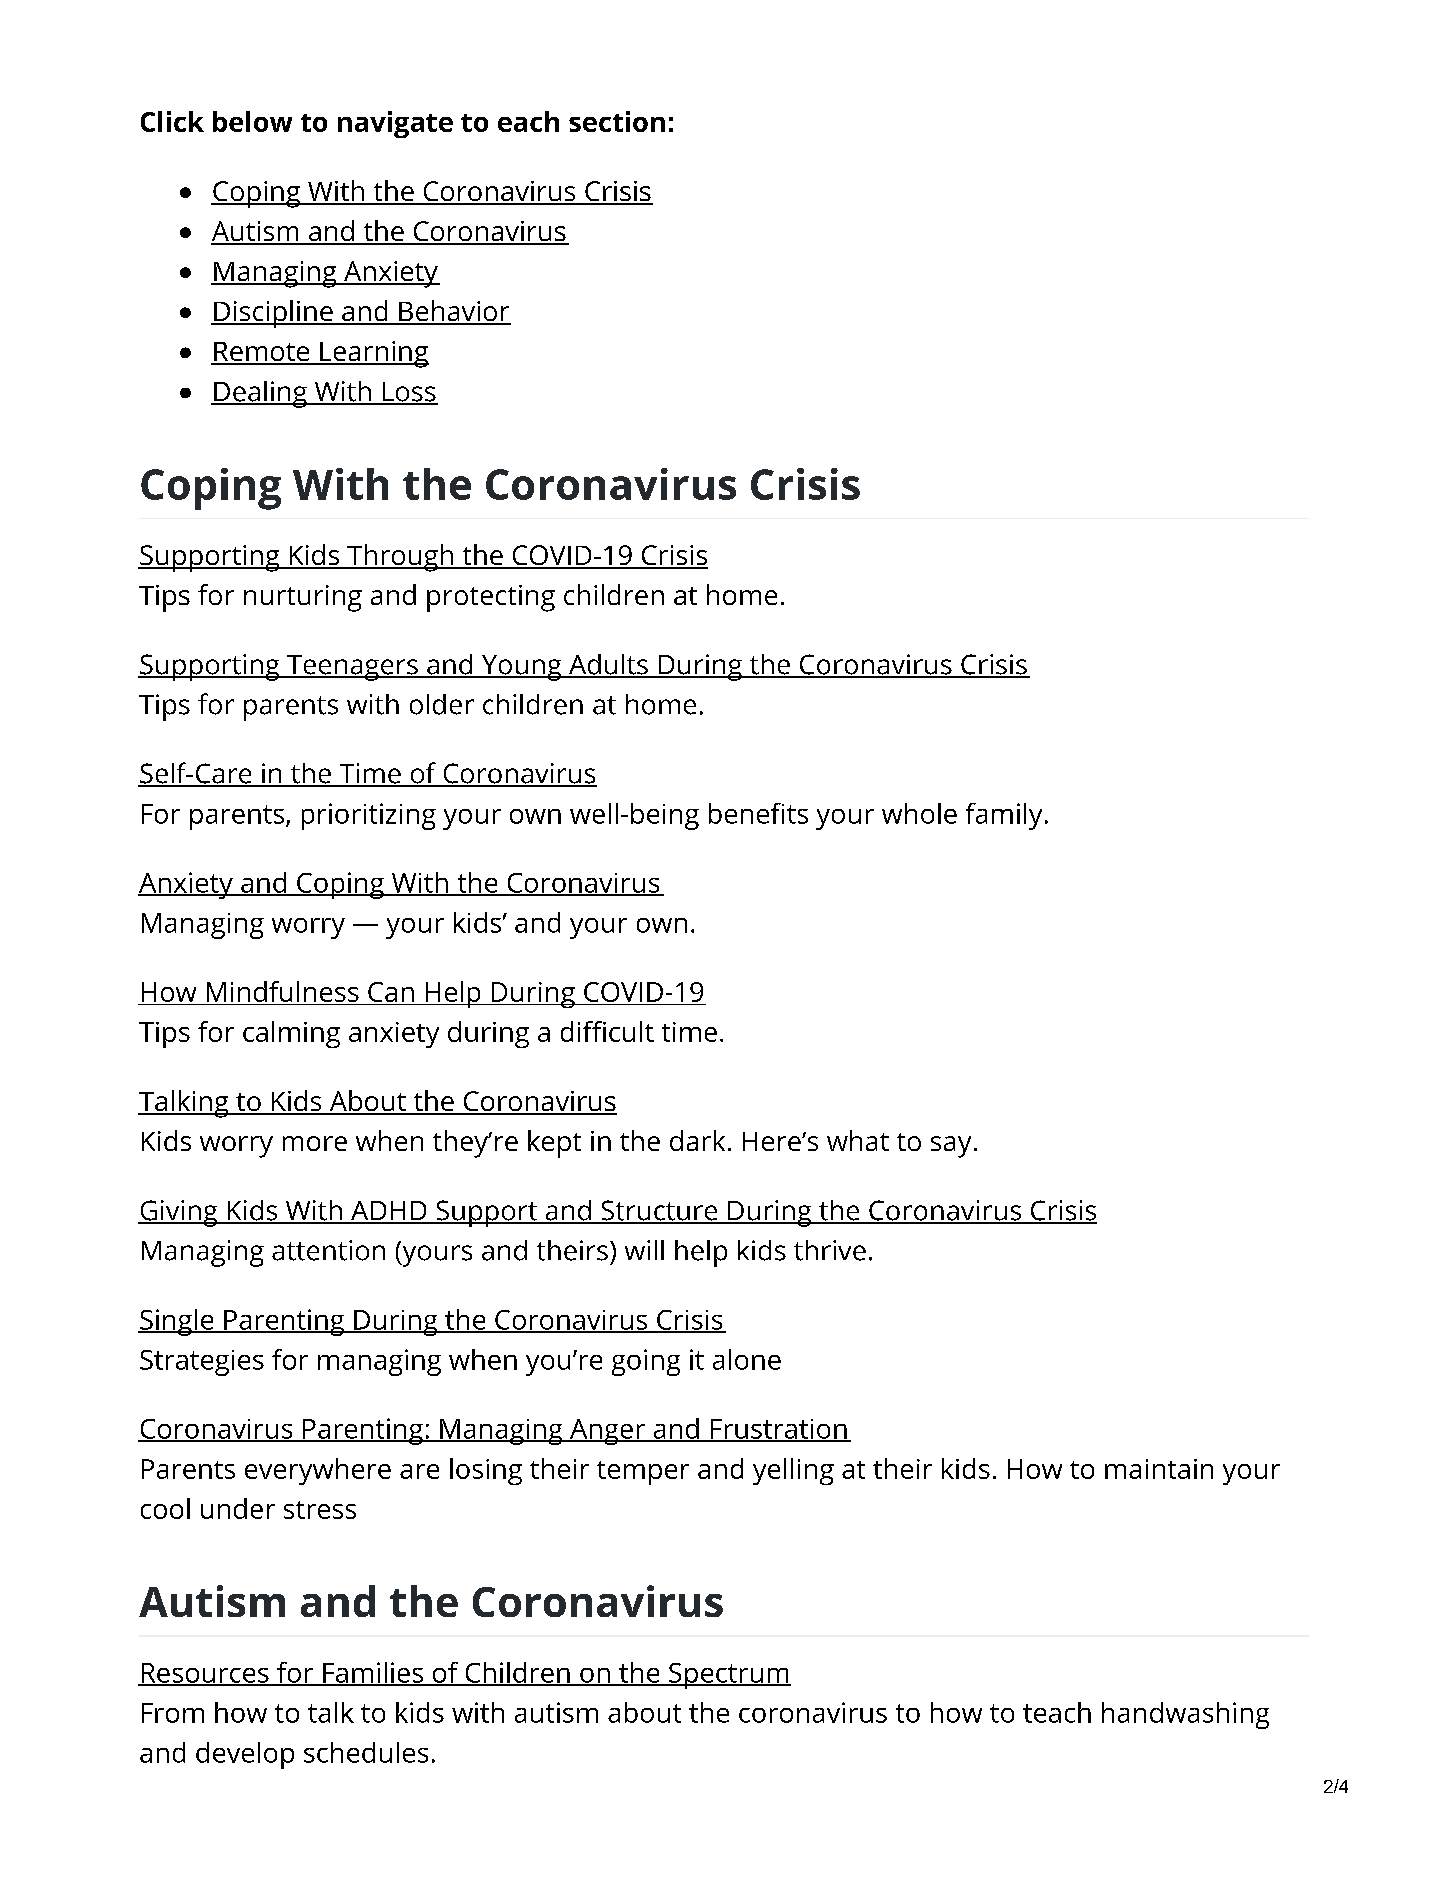 The height and width of the screenshot is (1877, 1450). What do you see at coordinates (252, 121) in the screenshot?
I see `below` at bounding box center [252, 121].
